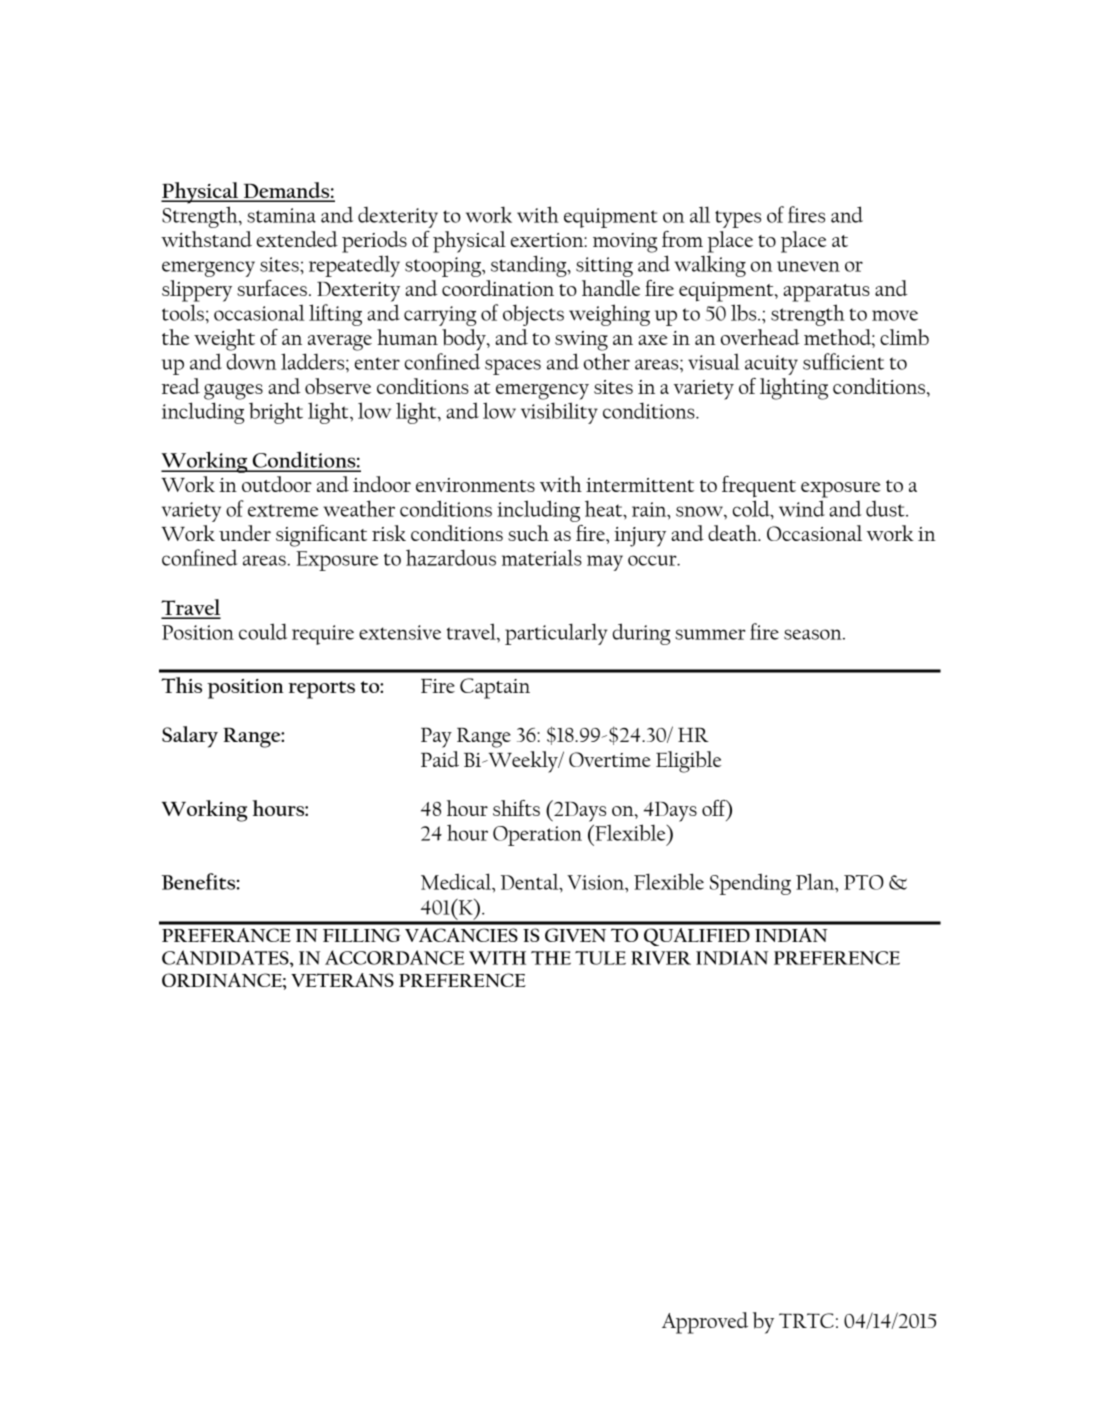 The image size is (1099, 1423). What do you see at coordinates (263, 631) in the image?
I see `could` at bounding box center [263, 631].
